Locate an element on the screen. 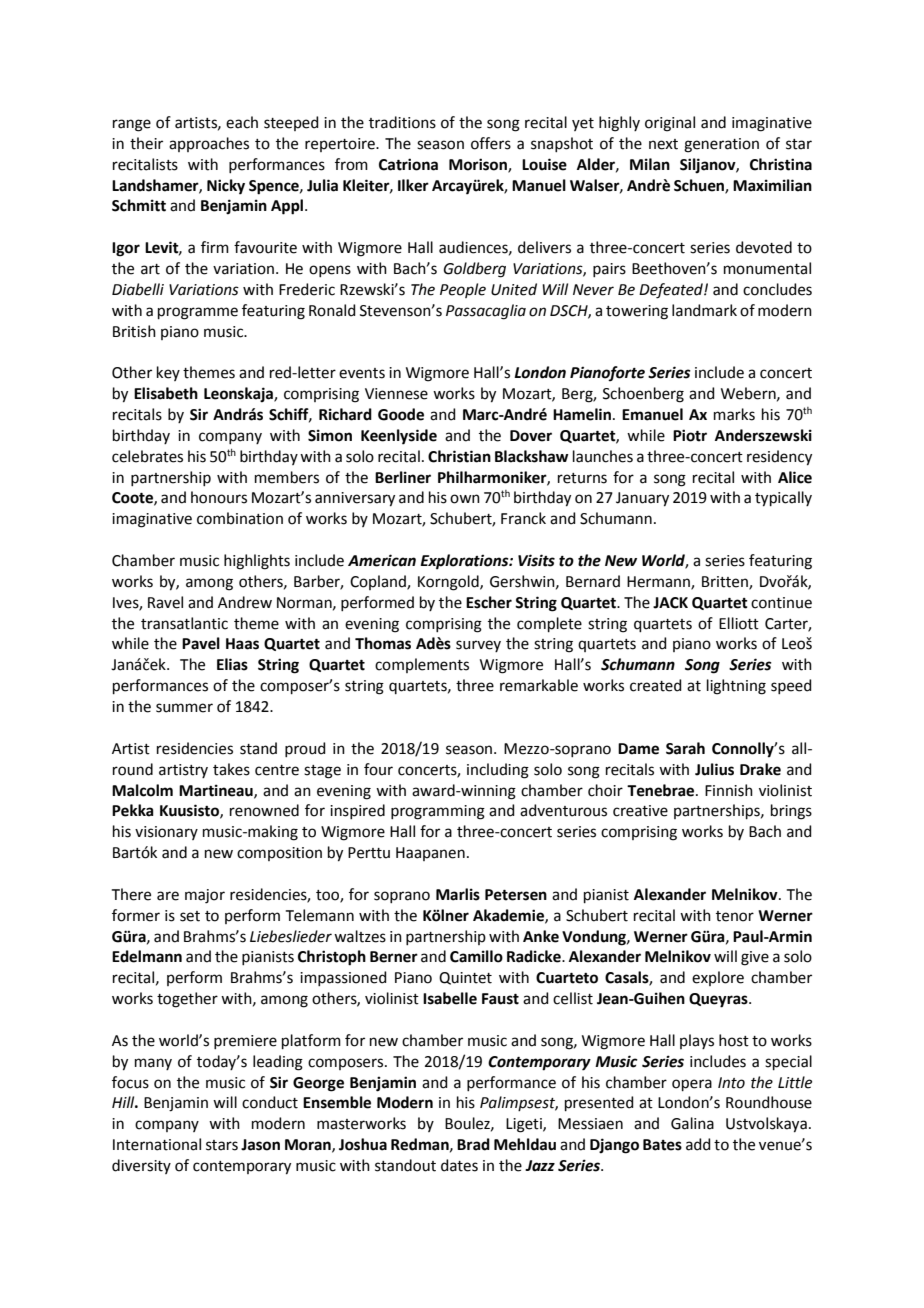  approaches is located at coordinates (209, 144).
